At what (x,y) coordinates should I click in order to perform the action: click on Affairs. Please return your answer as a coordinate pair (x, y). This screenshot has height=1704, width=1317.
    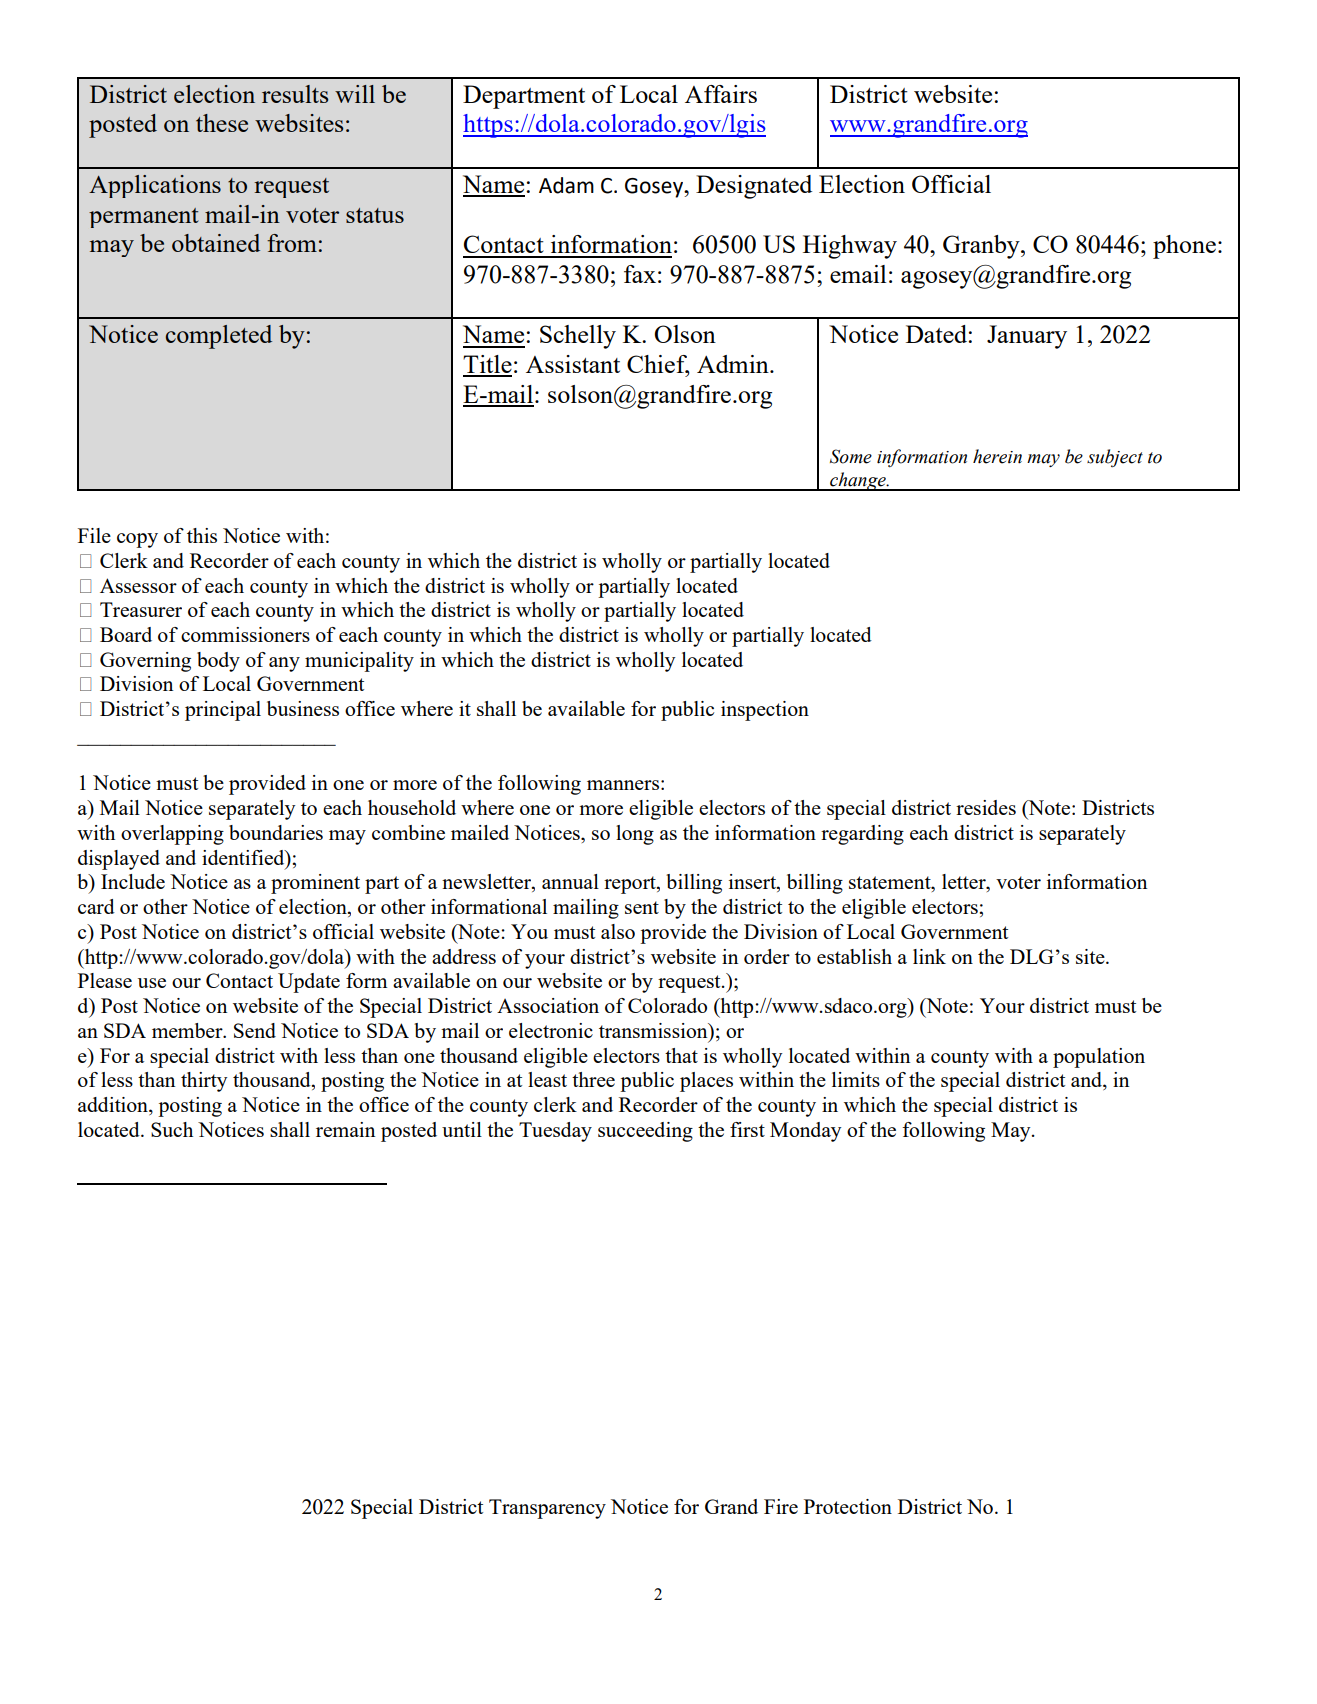
    Looking at the image, I should click on (721, 94).
